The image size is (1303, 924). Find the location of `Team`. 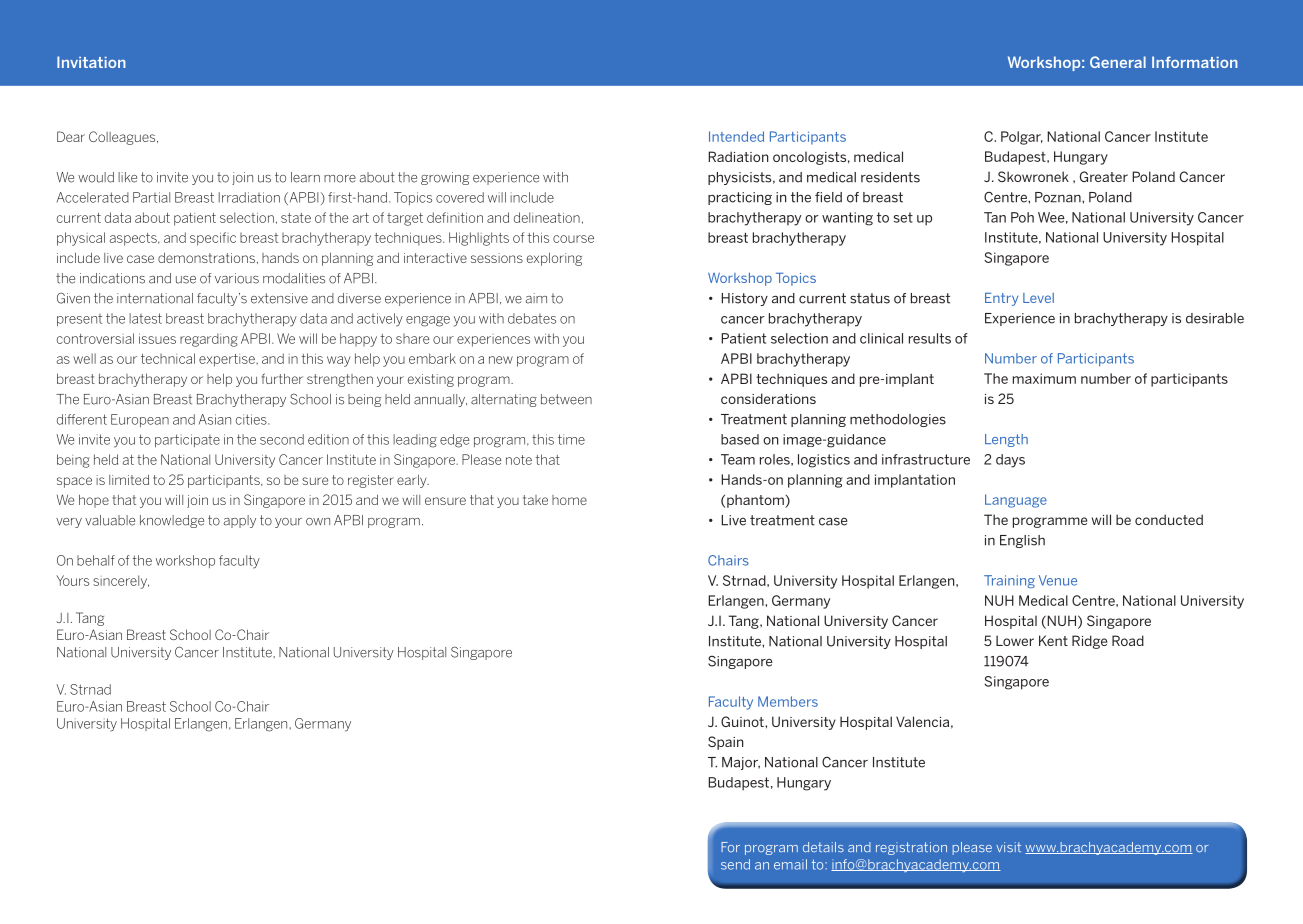

Team is located at coordinates (738, 459).
